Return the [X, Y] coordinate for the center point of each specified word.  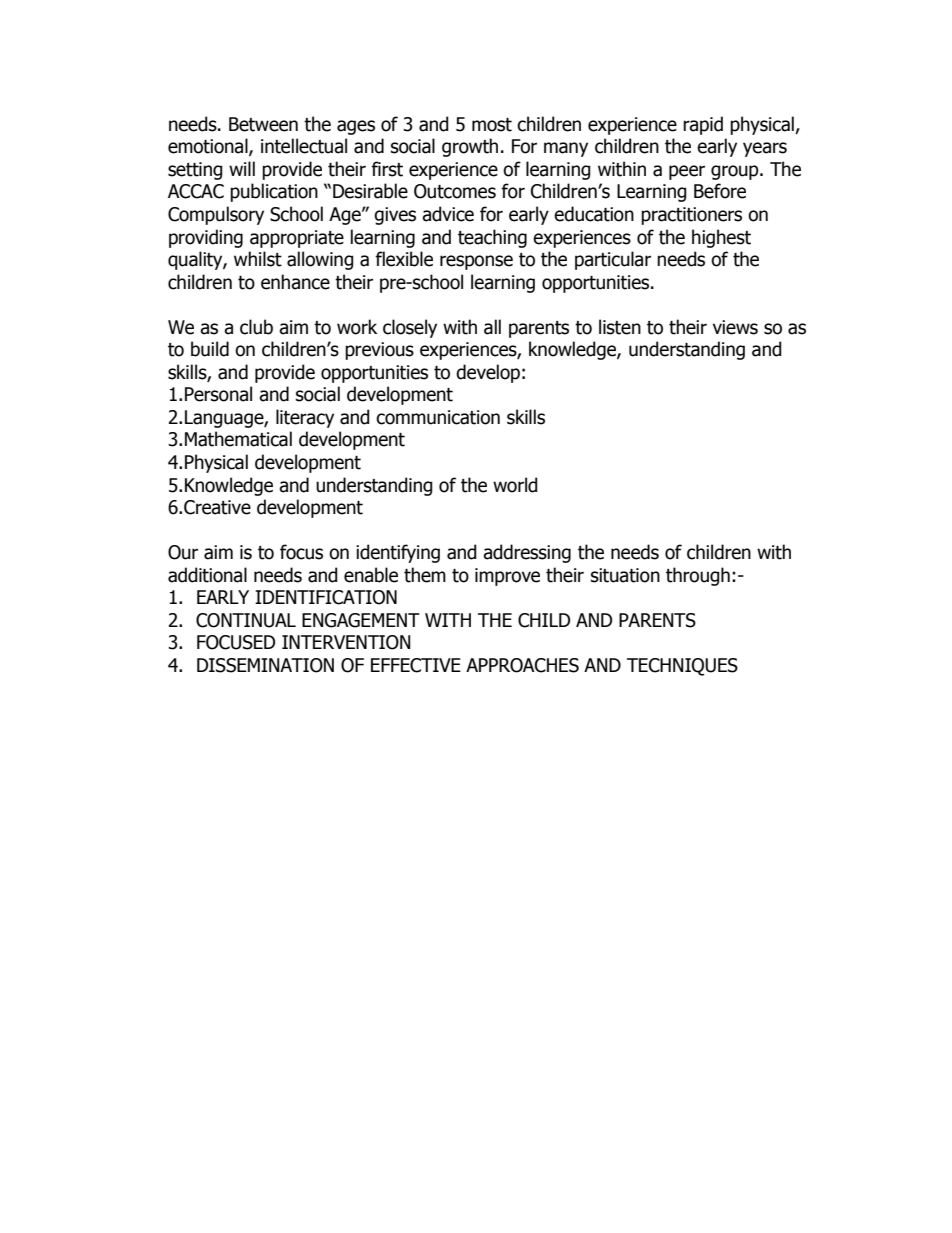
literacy [305, 418]
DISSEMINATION [265, 665]
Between [263, 124]
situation [625, 575]
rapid [703, 125]
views [735, 327]
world [515, 485]
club [256, 327]
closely [410, 328]
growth [470, 147]
